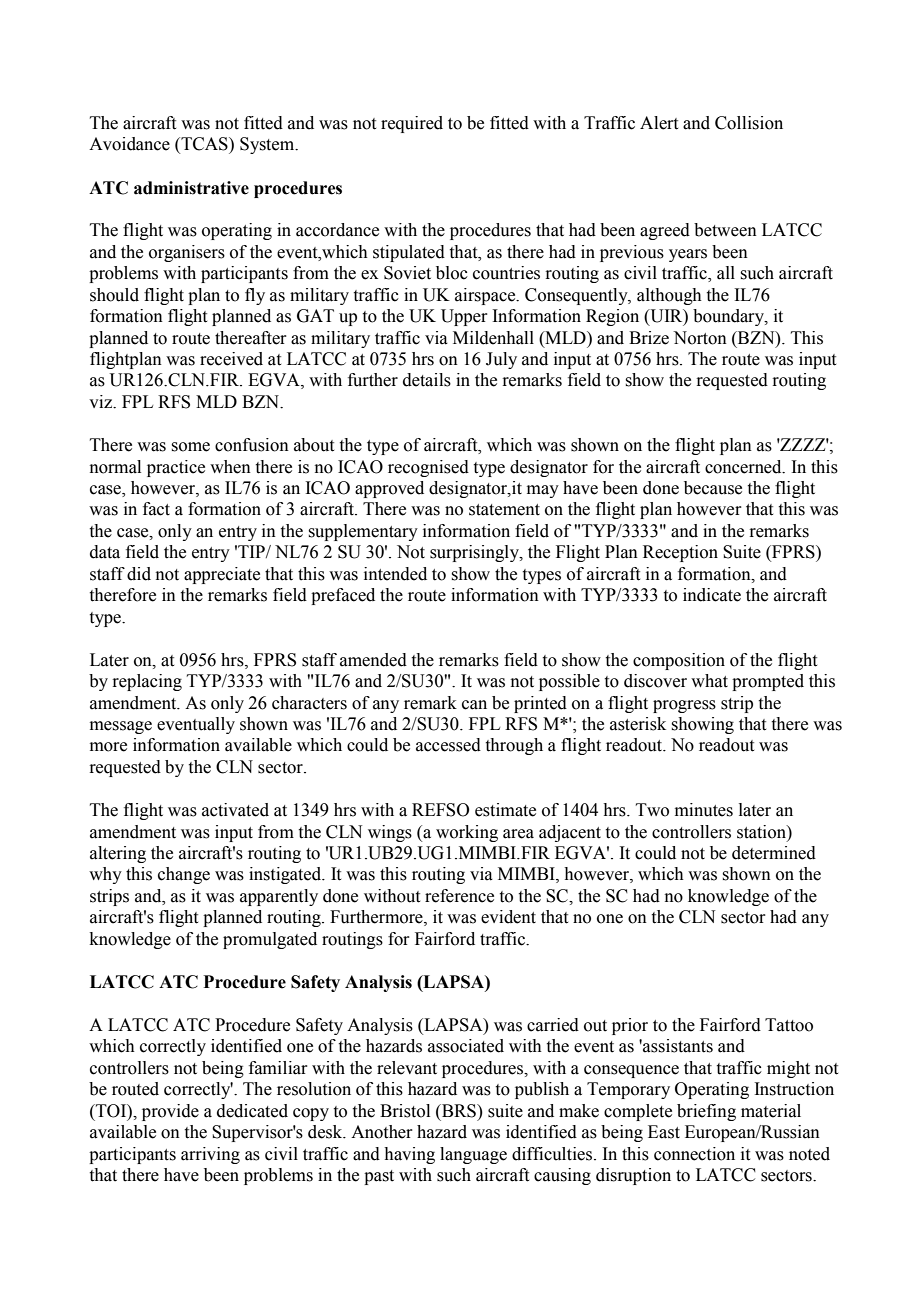 This screenshot has width=924, height=1308. I want to click on because, so click(713, 488).
